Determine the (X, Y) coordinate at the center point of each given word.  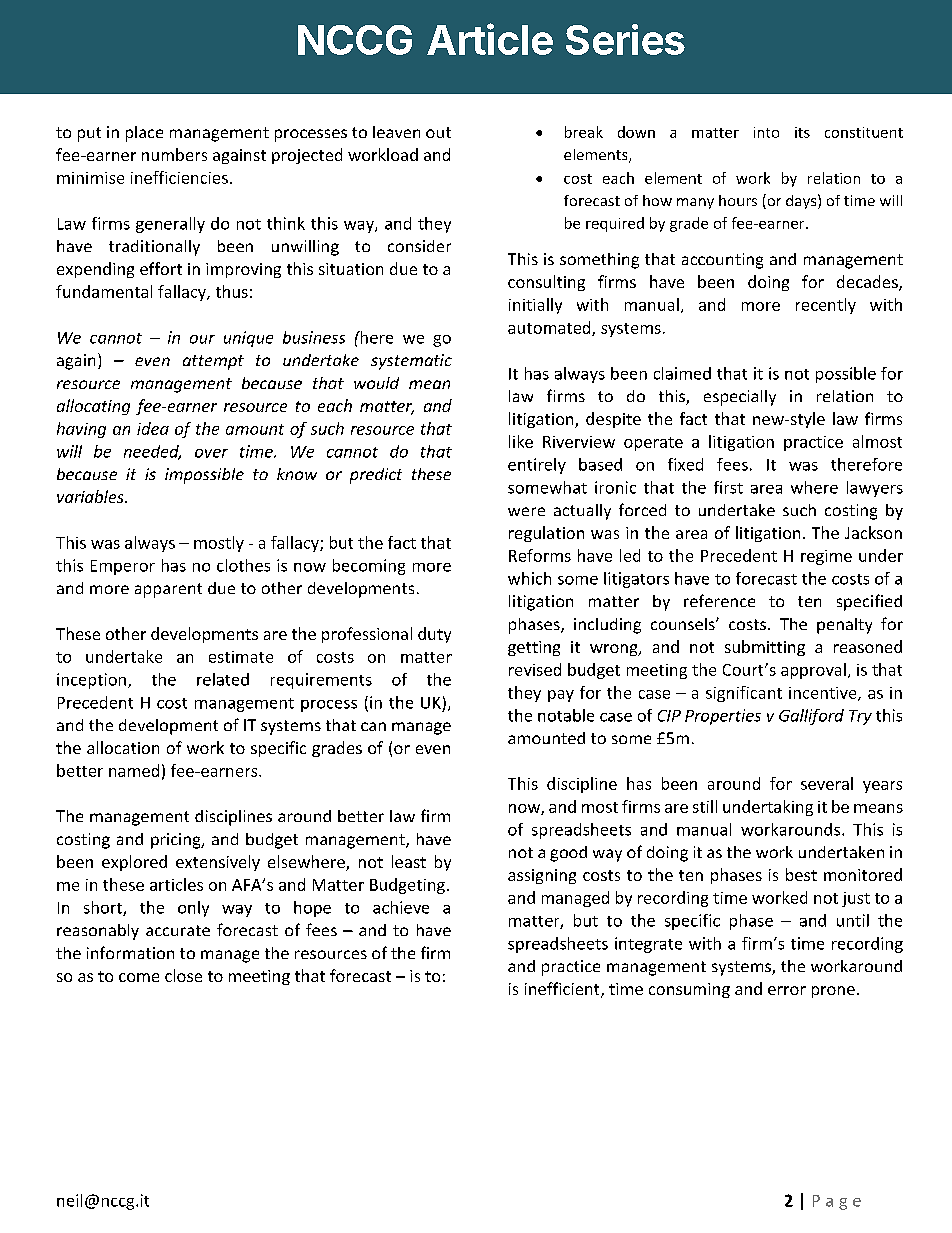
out (438, 132)
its (802, 132)
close (183, 975)
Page (837, 1202)
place (144, 134)
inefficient (563, 990)
